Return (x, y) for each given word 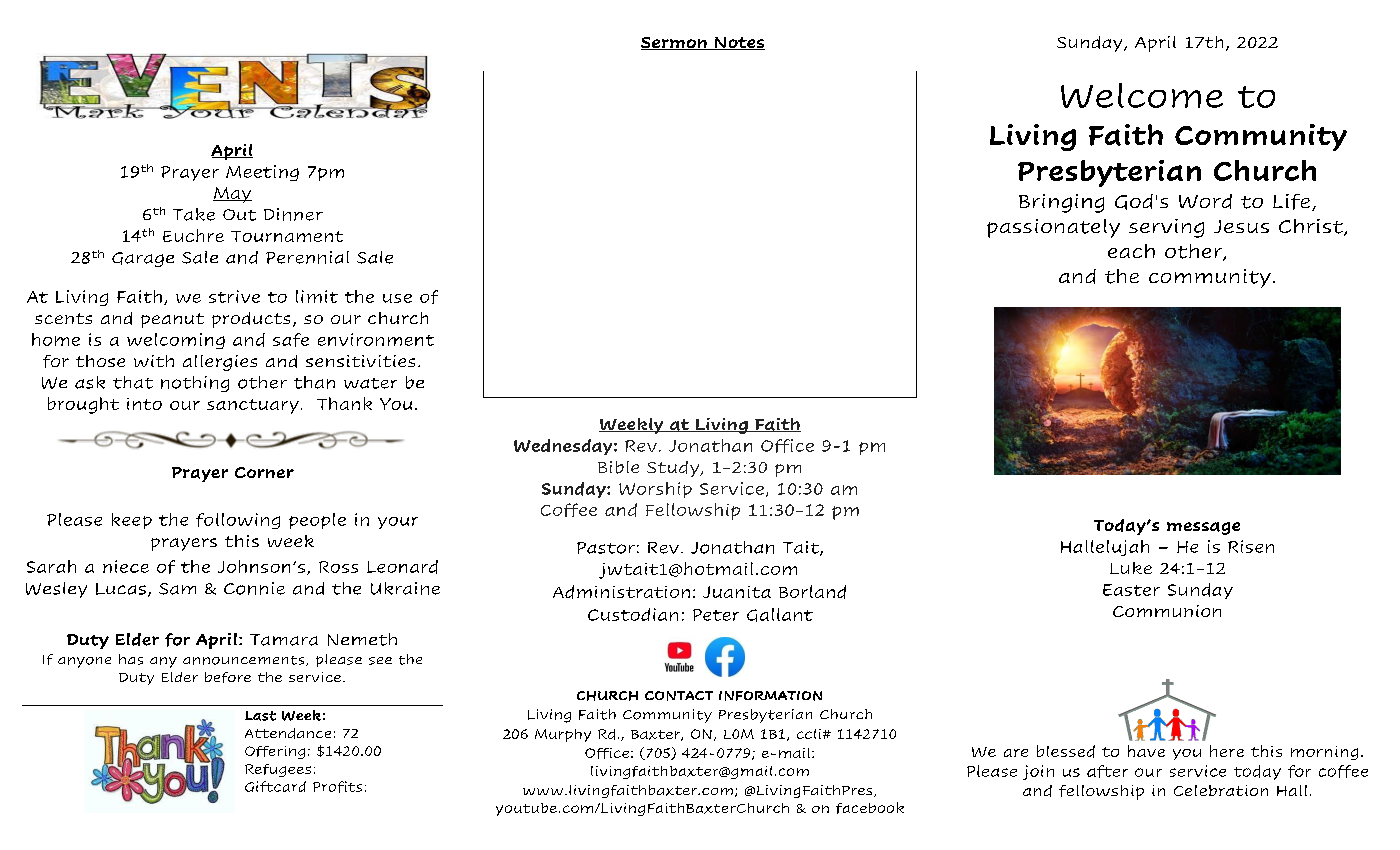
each (1131, 251)
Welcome (1142, 95)
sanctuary (253, 406)
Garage (143, 259)
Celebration (1221, 790)
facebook (870, 808)
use (397, 298)
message (1203, 528)
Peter (716, 615)
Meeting (262, 173)
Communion (1167, 611)
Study (674, 469)
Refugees (278, 770)
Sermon (675, 43)
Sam (177, 589)
